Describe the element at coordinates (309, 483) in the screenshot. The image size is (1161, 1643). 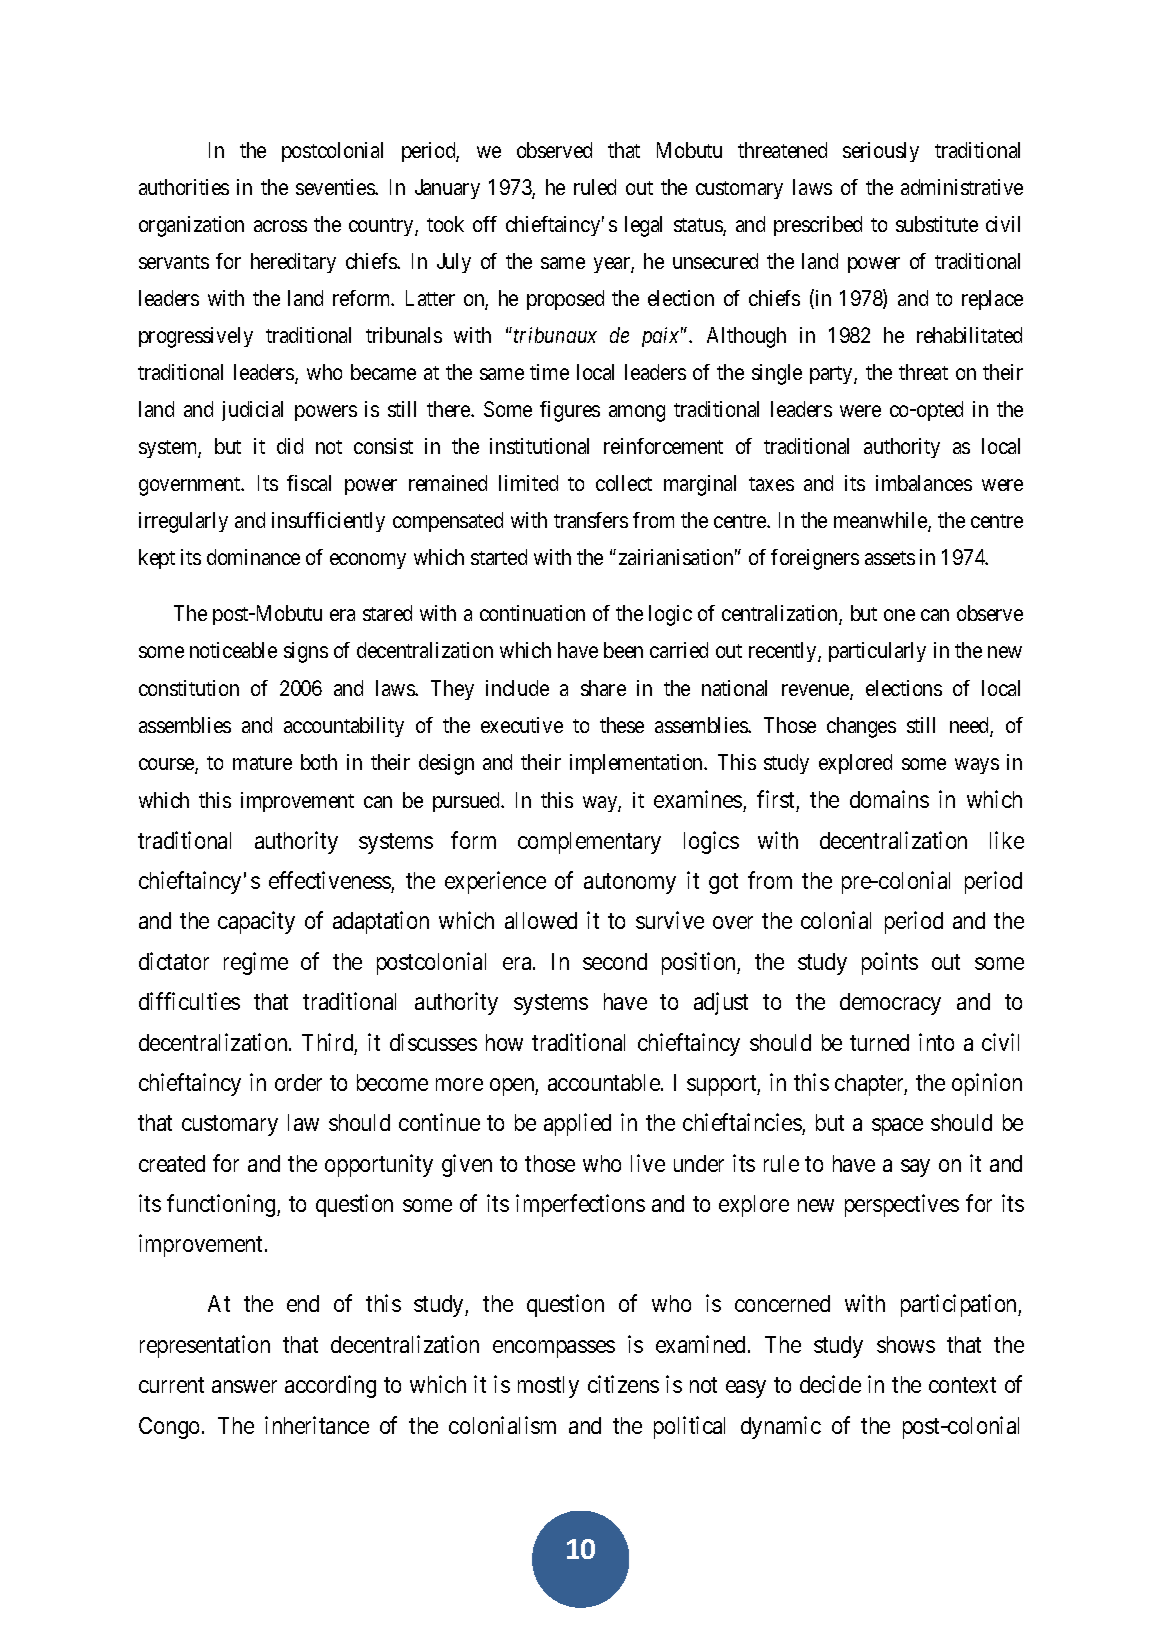
I see `fiscal` at that location.
